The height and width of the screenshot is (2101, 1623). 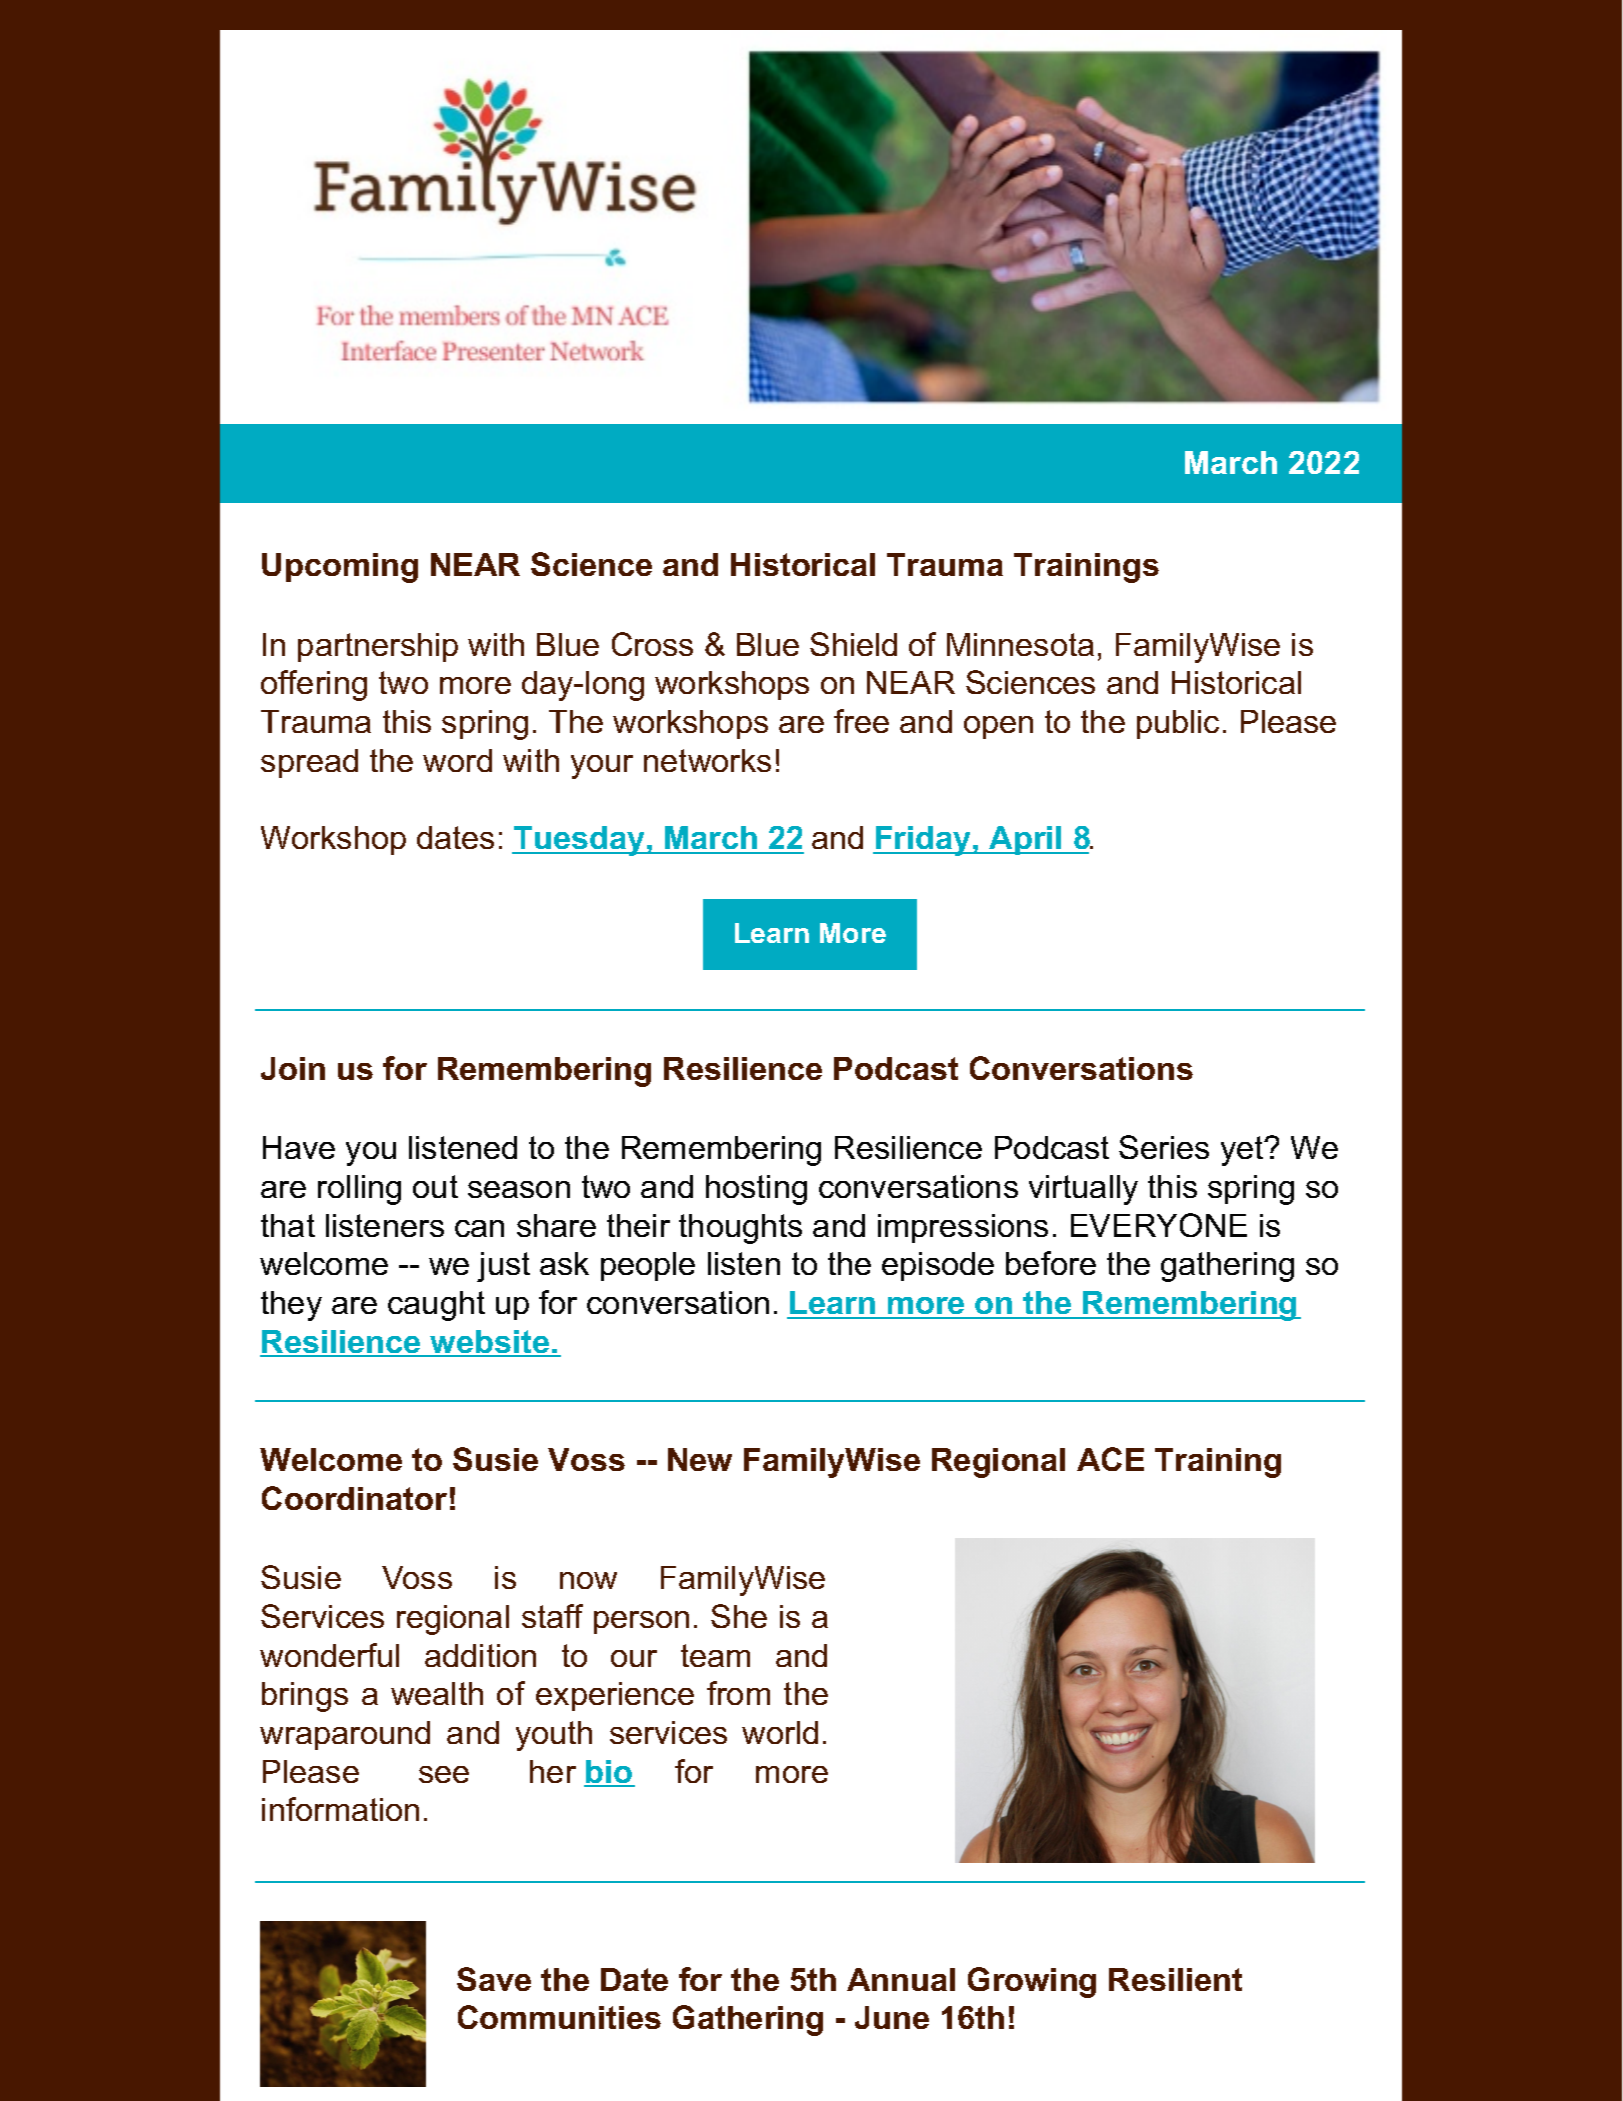 What do you see at coordinates (1020, 644) in the screenshot?
I see `Minnesota` at bounding box center [1020, 644].
